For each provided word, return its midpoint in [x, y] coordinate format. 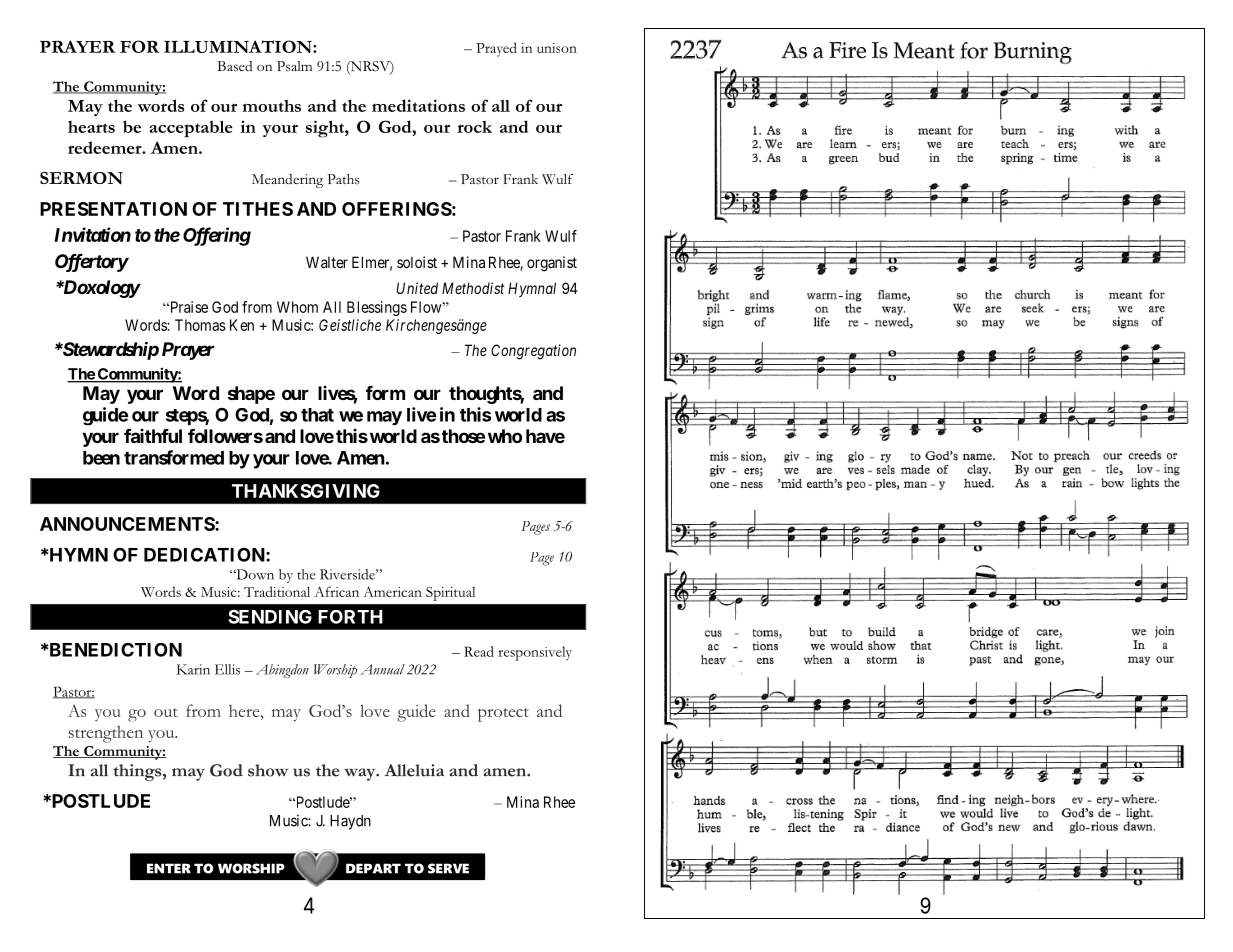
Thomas [200, 325]
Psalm [294, 66]
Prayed [496, 49]
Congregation [533, 352]
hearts [91, 127]
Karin [193, 669]
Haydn [350, 822]
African [336, 591]
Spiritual [450, 594]
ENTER [169, 868]
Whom [297, 307]
